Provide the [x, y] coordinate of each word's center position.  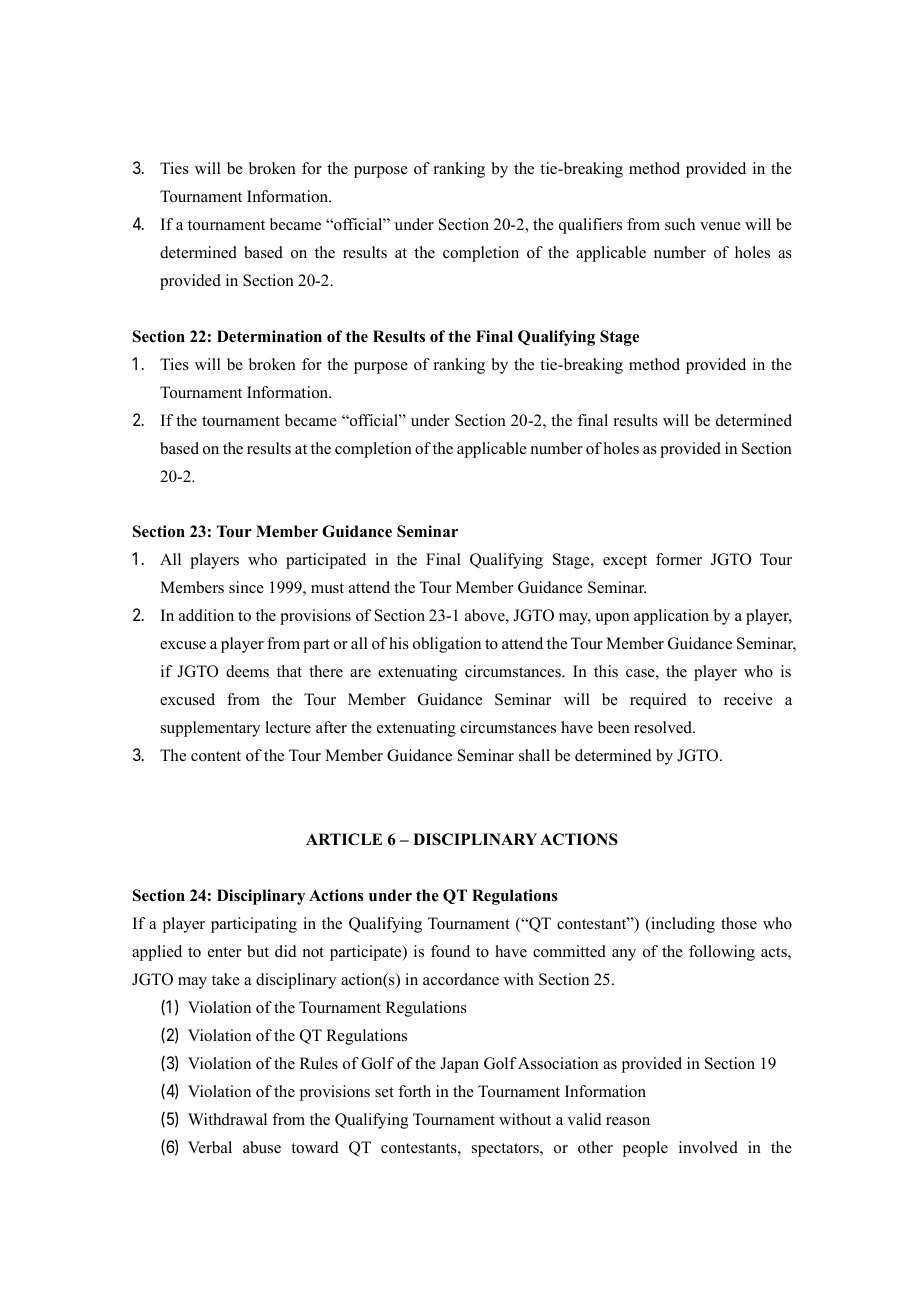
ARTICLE [344, 839]
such [680, 224]
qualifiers [590, 226]
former [679, 559]
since [246, 587]
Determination [269, 336]
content [216, 756]
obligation [447, 645]
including [682, 925]
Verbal [210, 1147]
